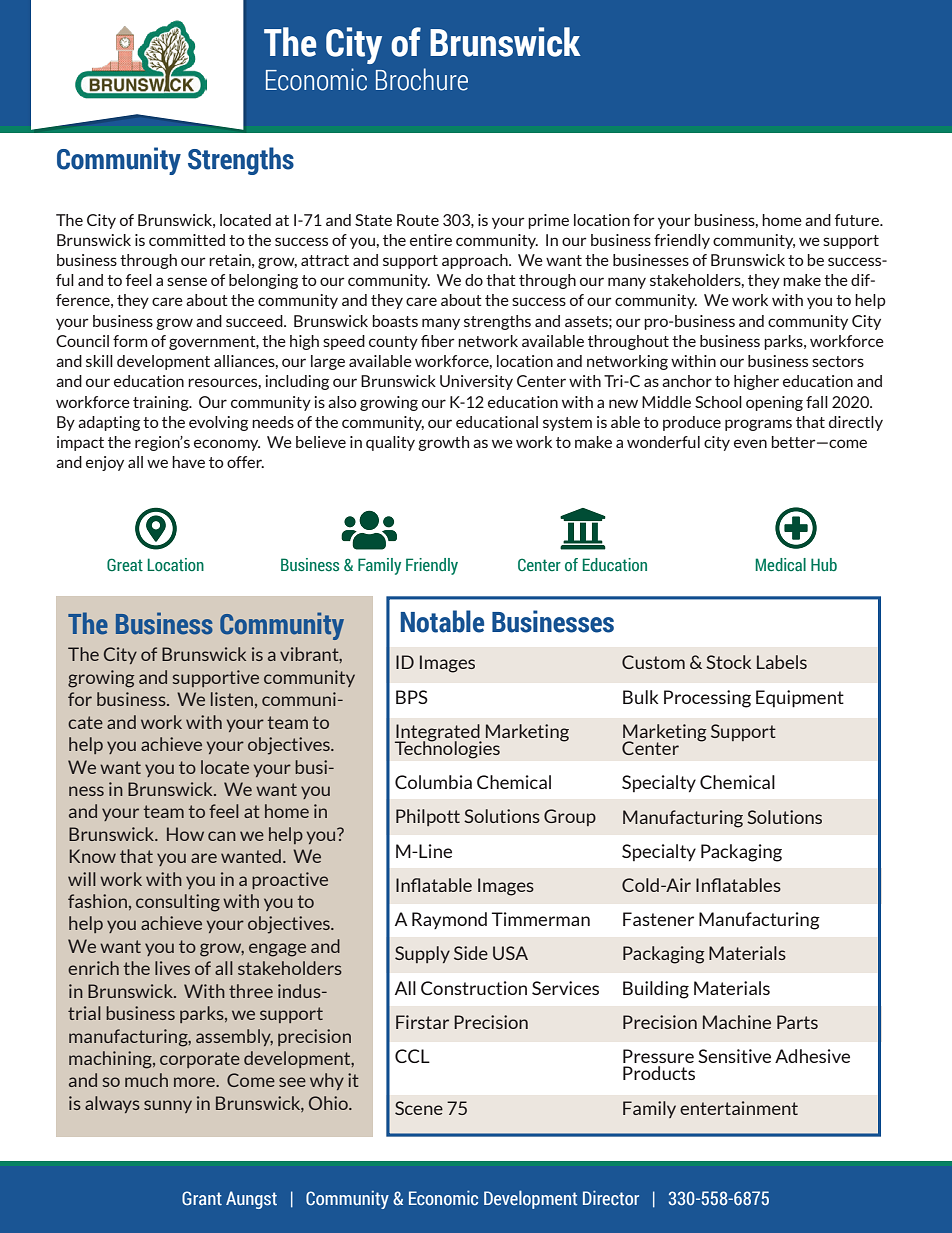 Image resolution: width=952 pixels, height=1233 pixels. Describe the element at coordinates (185, 834) in the screenshot. I see `How` at that location.
